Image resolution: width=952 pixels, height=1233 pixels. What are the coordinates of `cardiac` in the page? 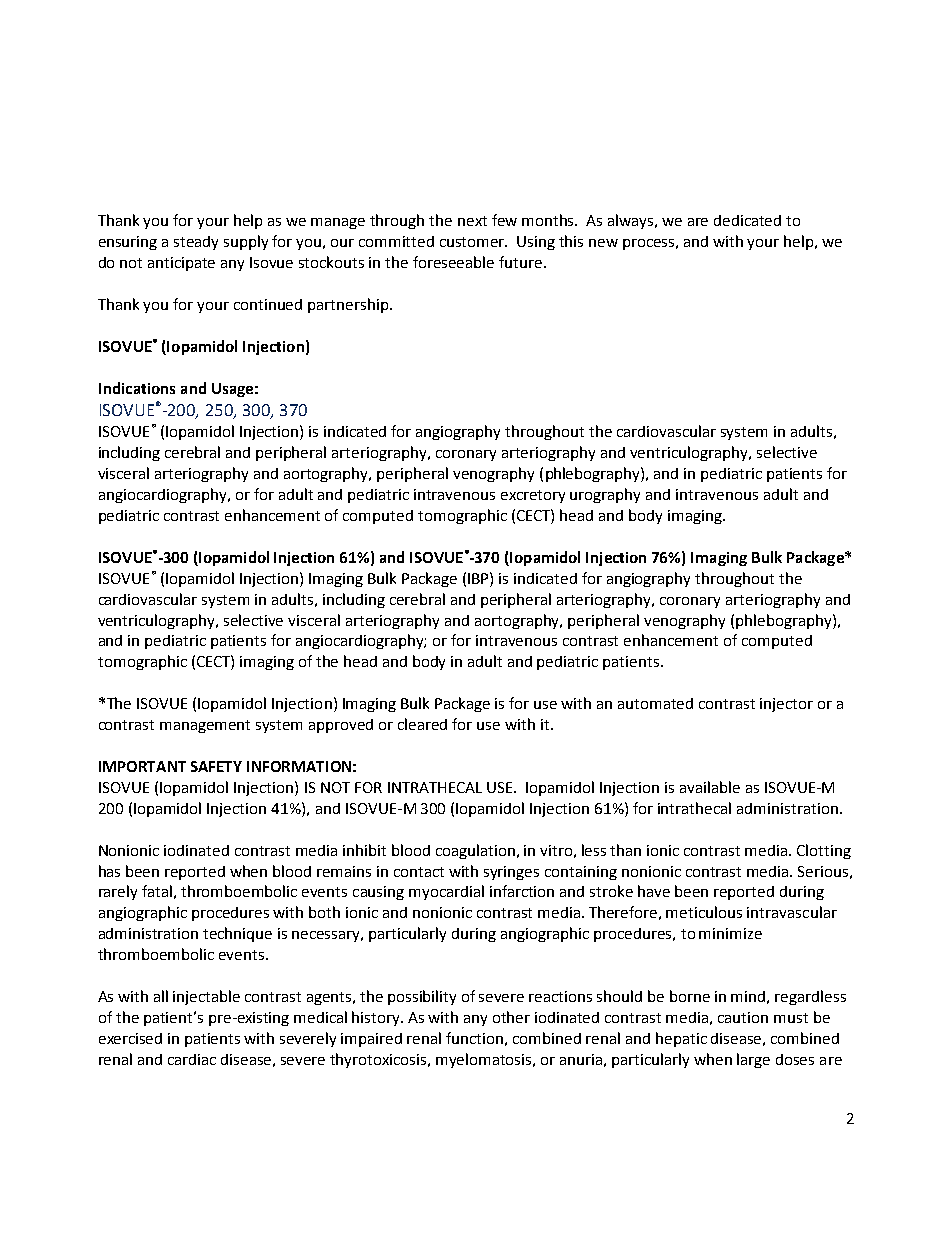 It's located at (192, 1059).
